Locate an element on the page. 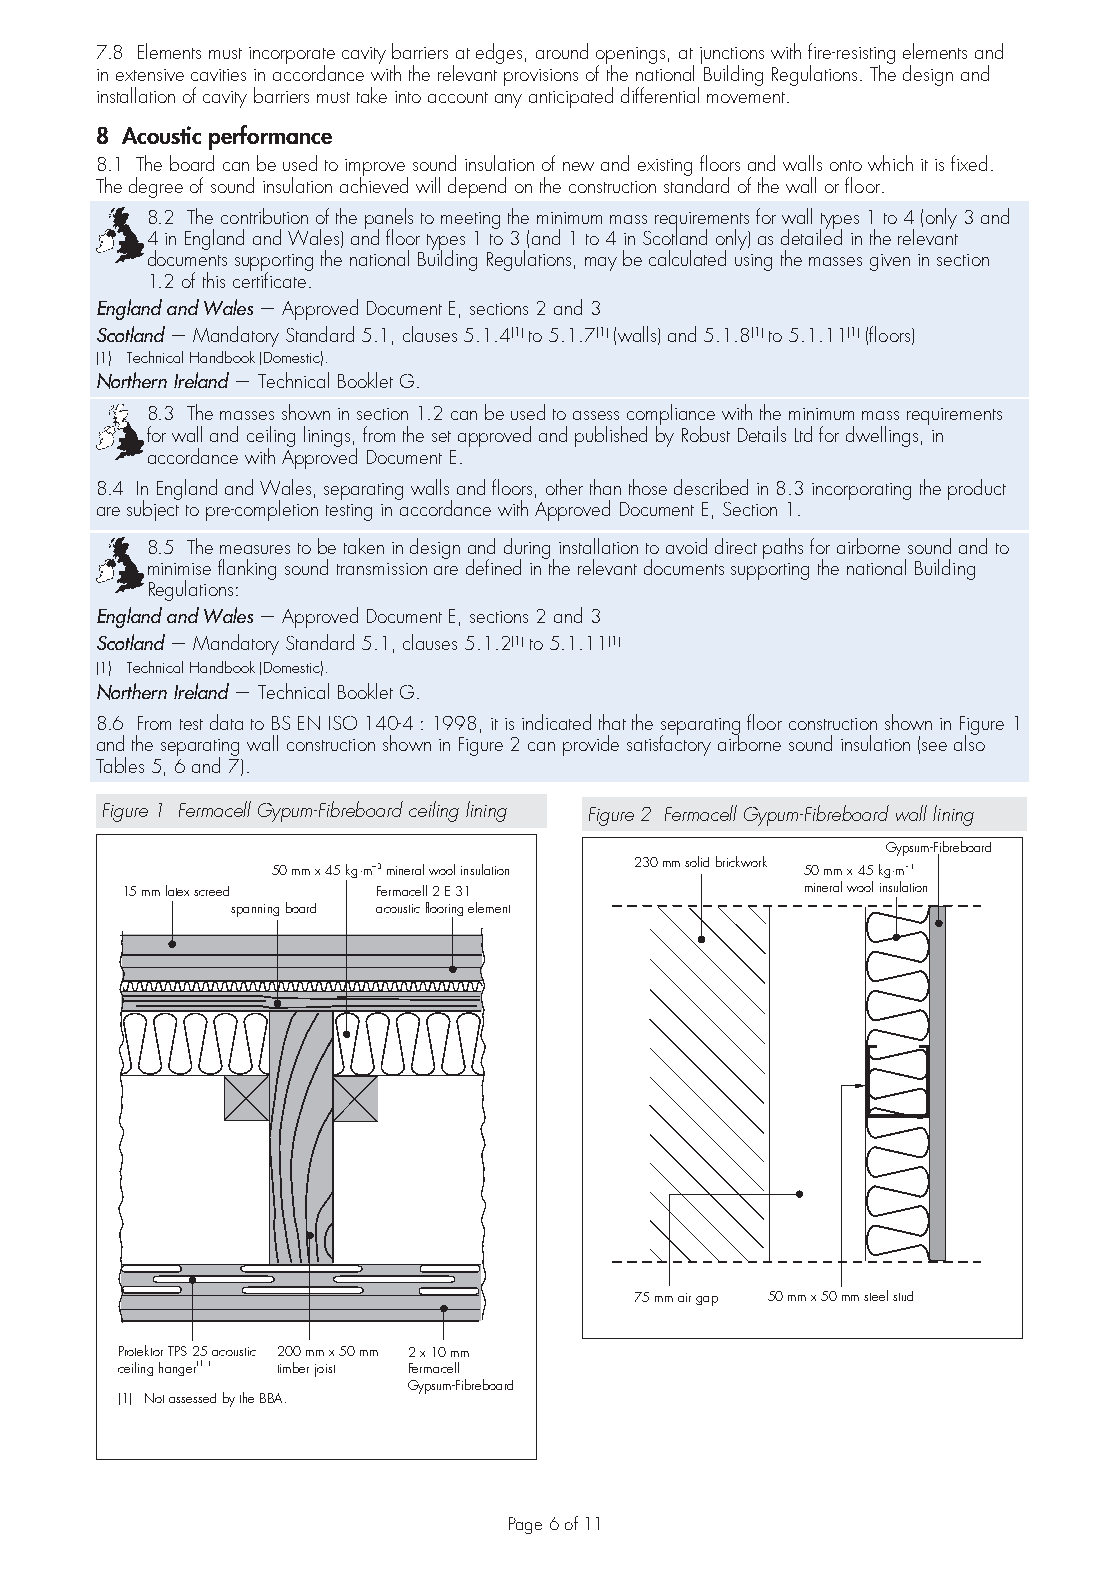 The width and height of the image is (1119, 1583). provisions is located at coordinates (541, 77).
